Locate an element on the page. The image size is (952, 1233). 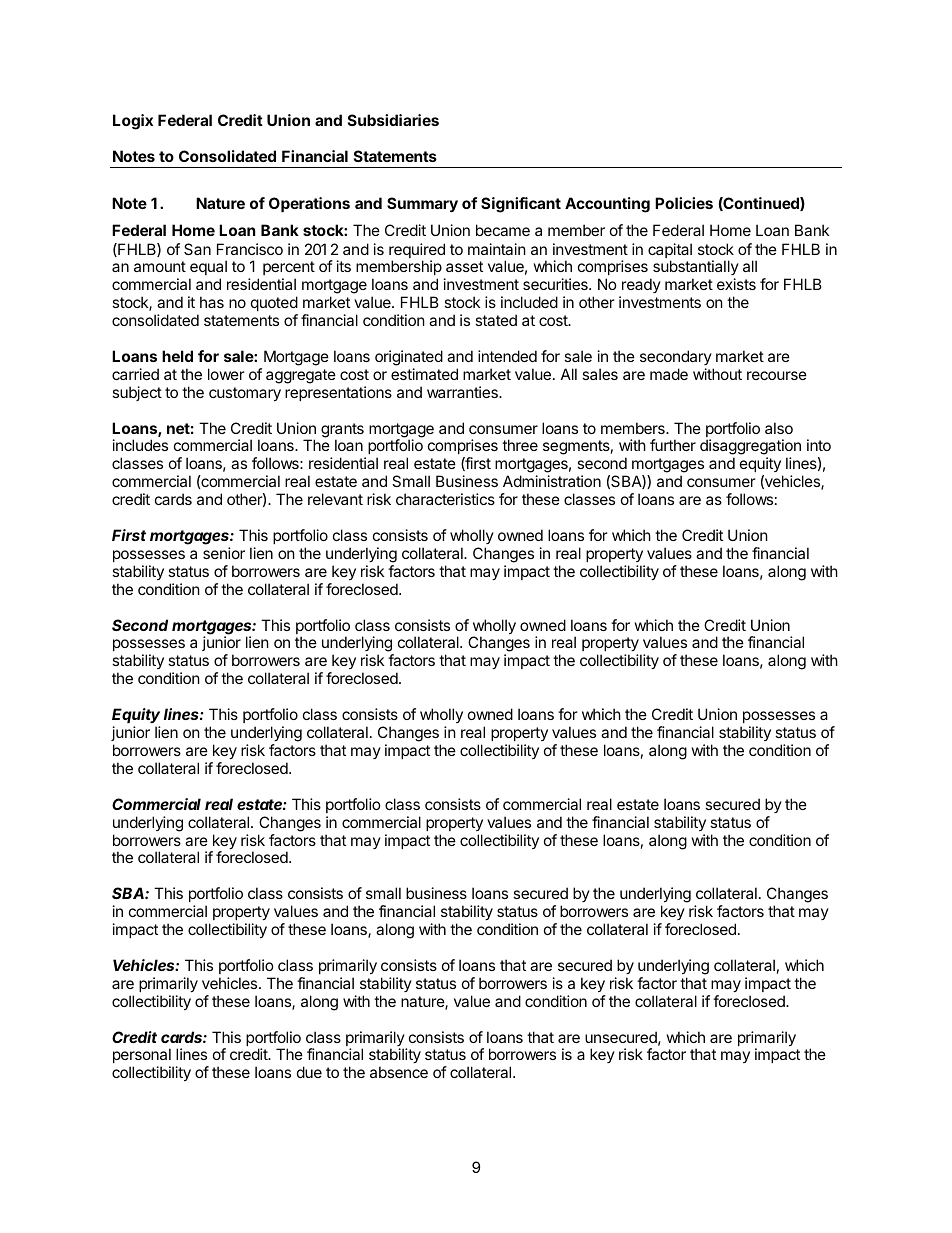
due is located at coordinates (309, 1072).
